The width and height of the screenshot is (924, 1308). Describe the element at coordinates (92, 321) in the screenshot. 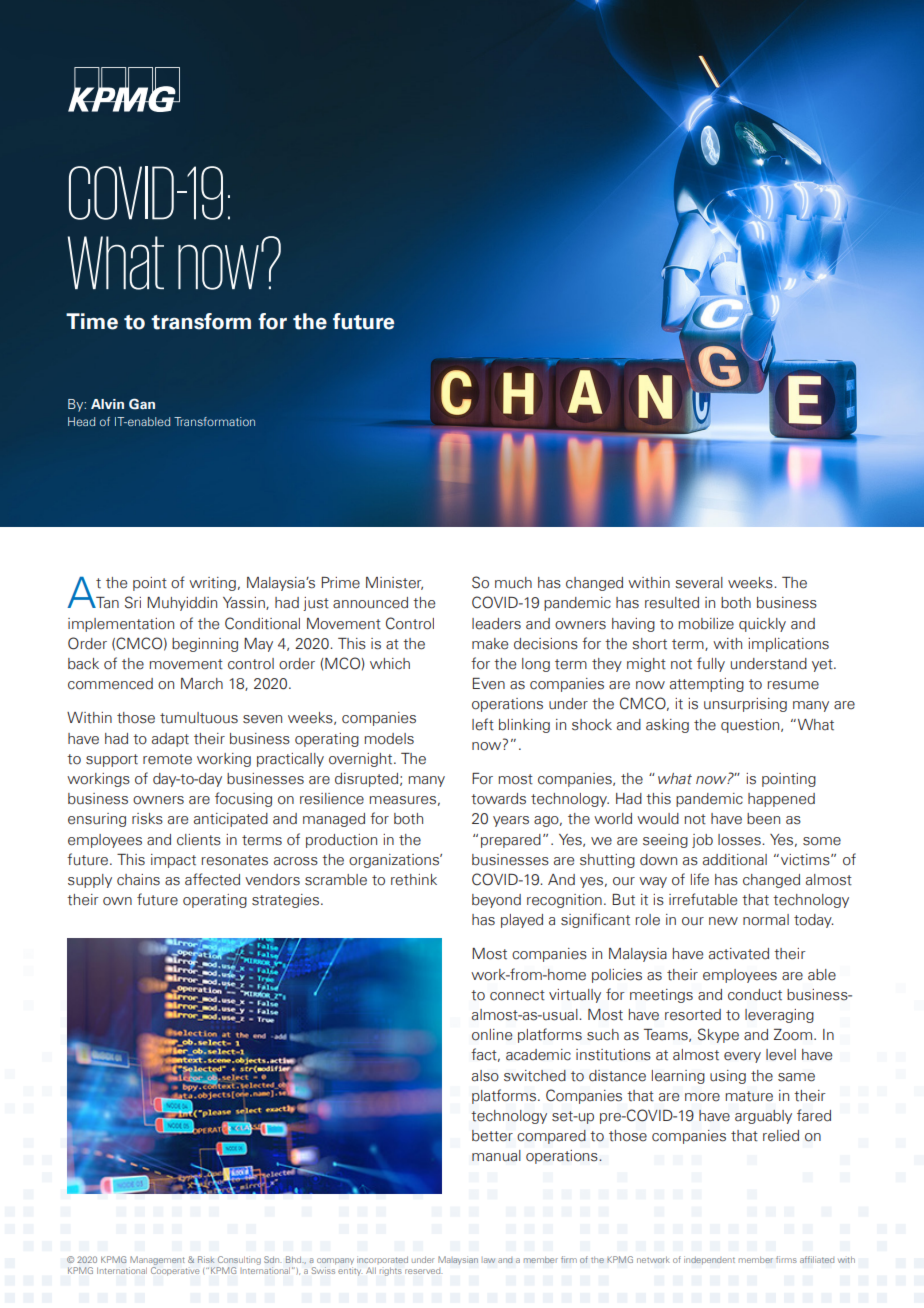

I see `Time` at that location.
